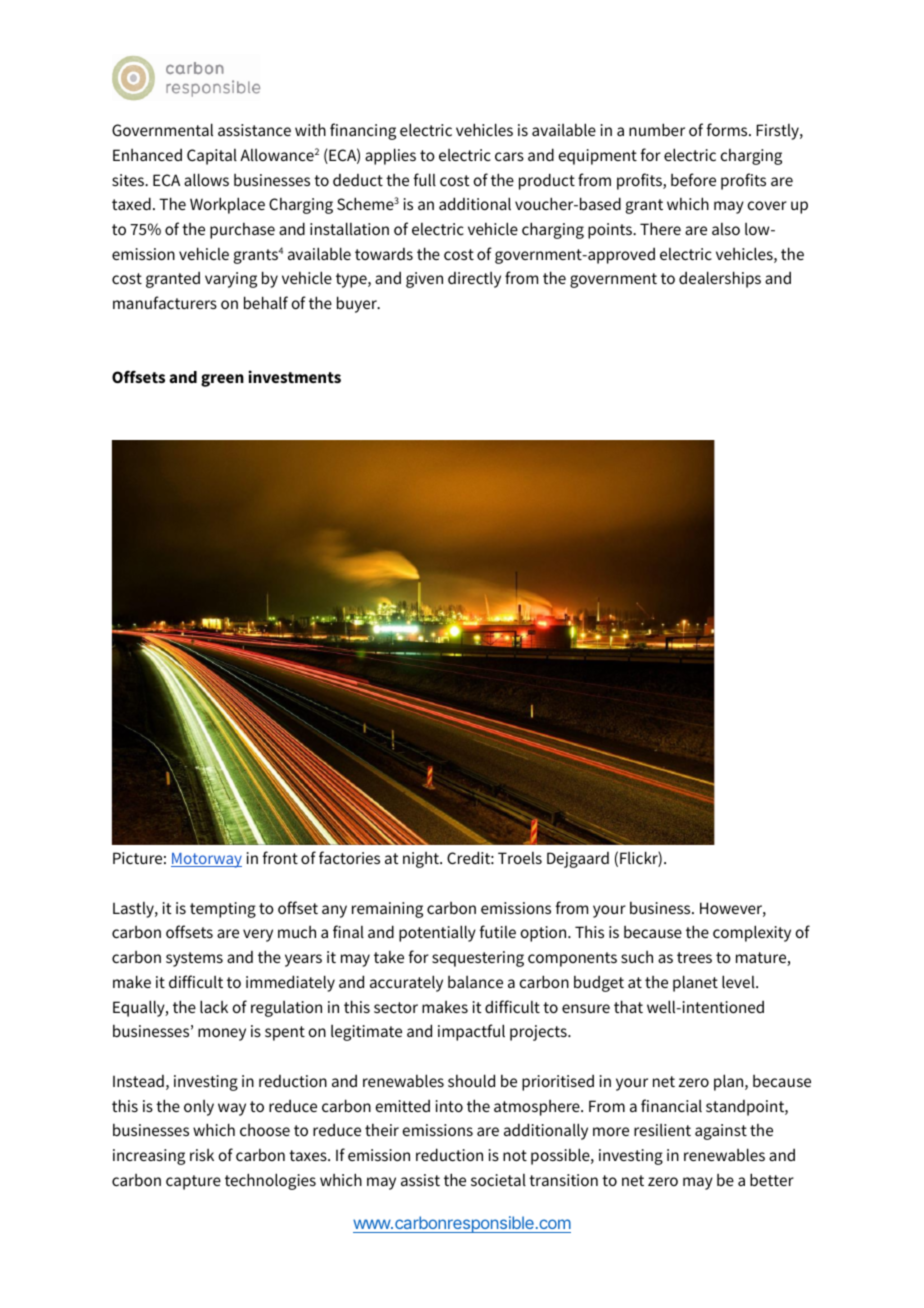 The height and width of the screenshot is (1308, 924). What do you see at coordinates (752, 933) in the screenshot?
I see `complexity` at bounding box center [752, 933].
